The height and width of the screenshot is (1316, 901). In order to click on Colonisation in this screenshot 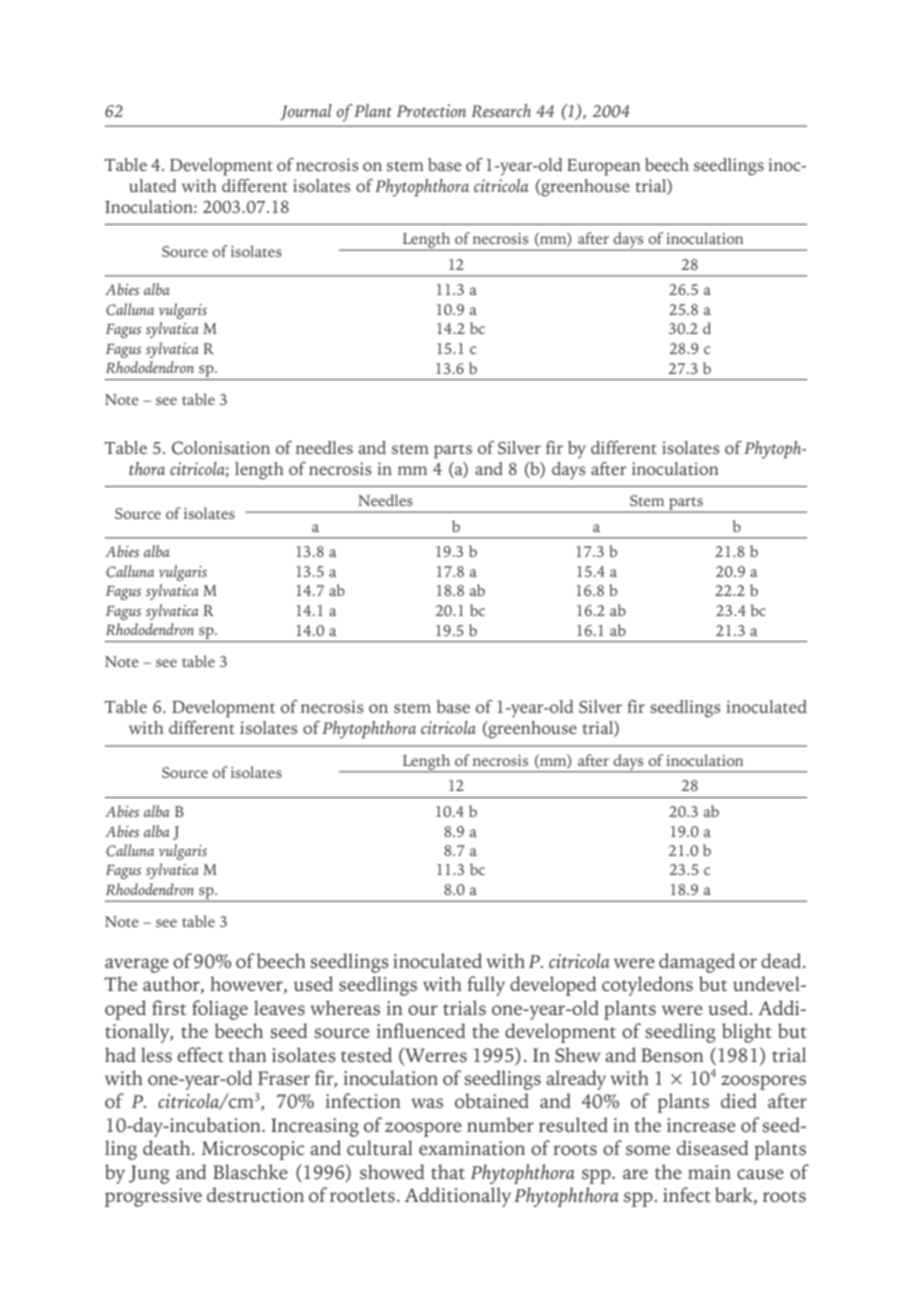, I will do `click(221, 448)`.
